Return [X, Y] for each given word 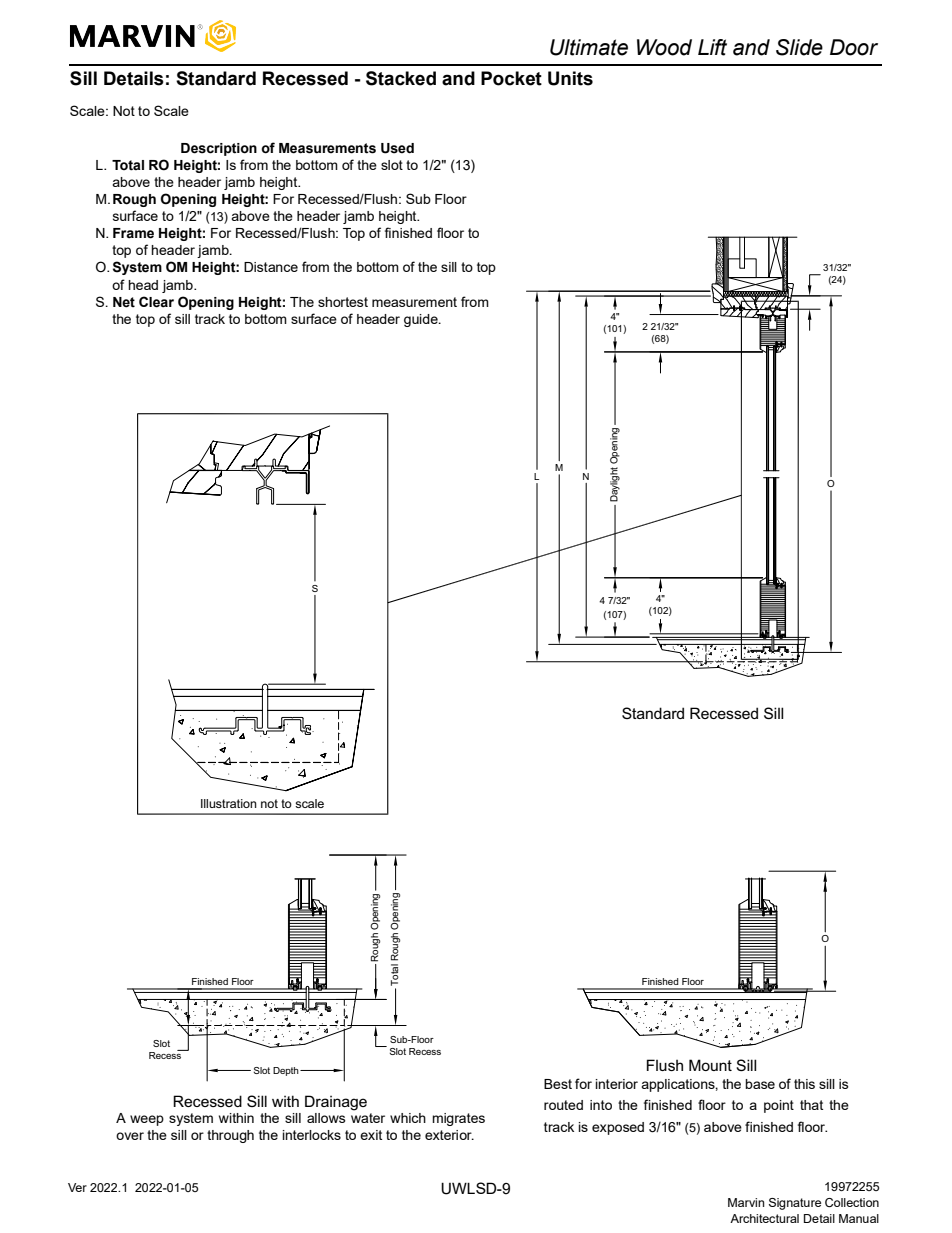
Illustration [229, 803]
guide [422, 320]
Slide [799, 47]
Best [558, 1084]
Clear [156, 302]
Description [219, 149]
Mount [710, 1065]
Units [570, 78]
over [130, 1136]
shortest [343, 302]
